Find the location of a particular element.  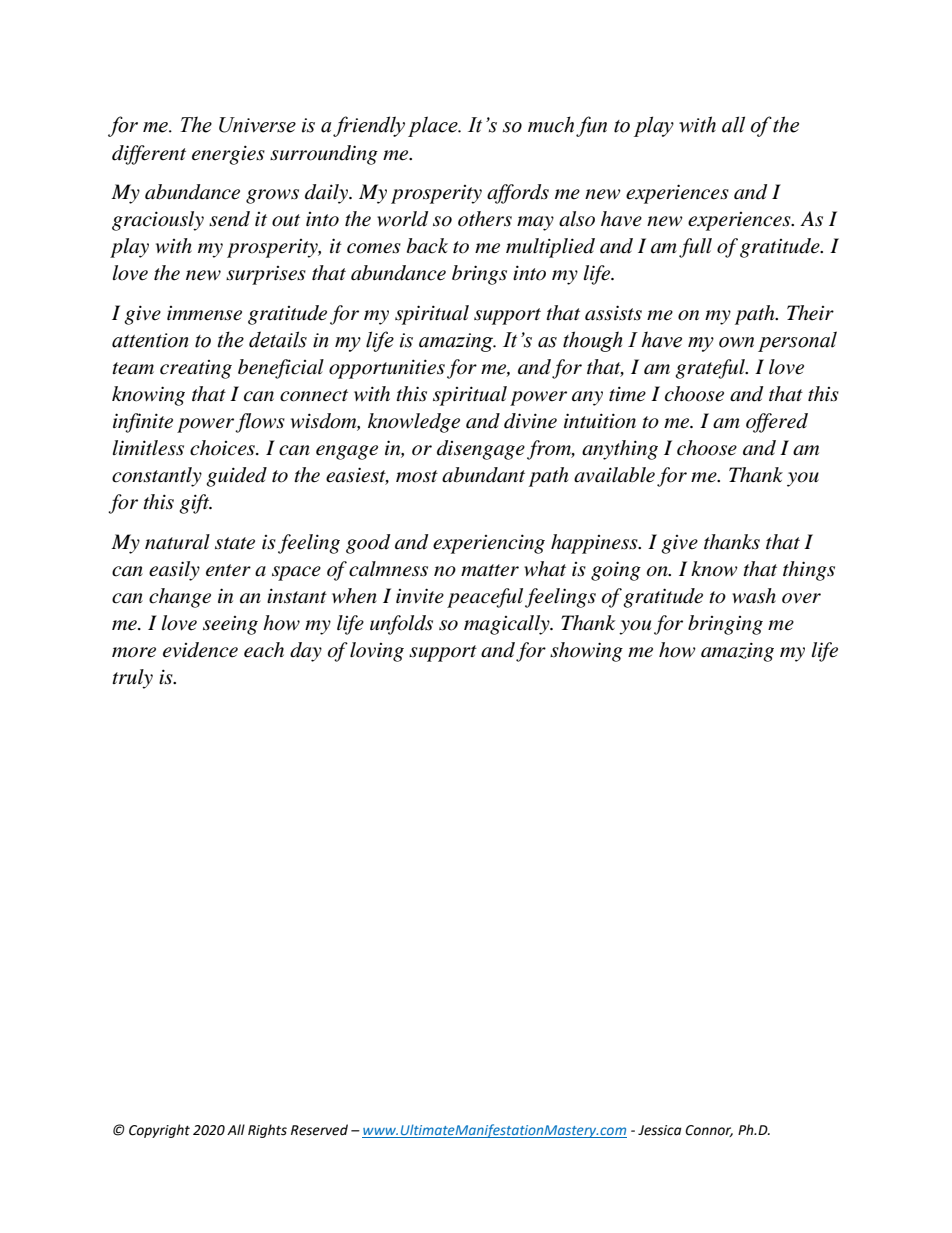

abundant is located at coordinates (483, 475).
